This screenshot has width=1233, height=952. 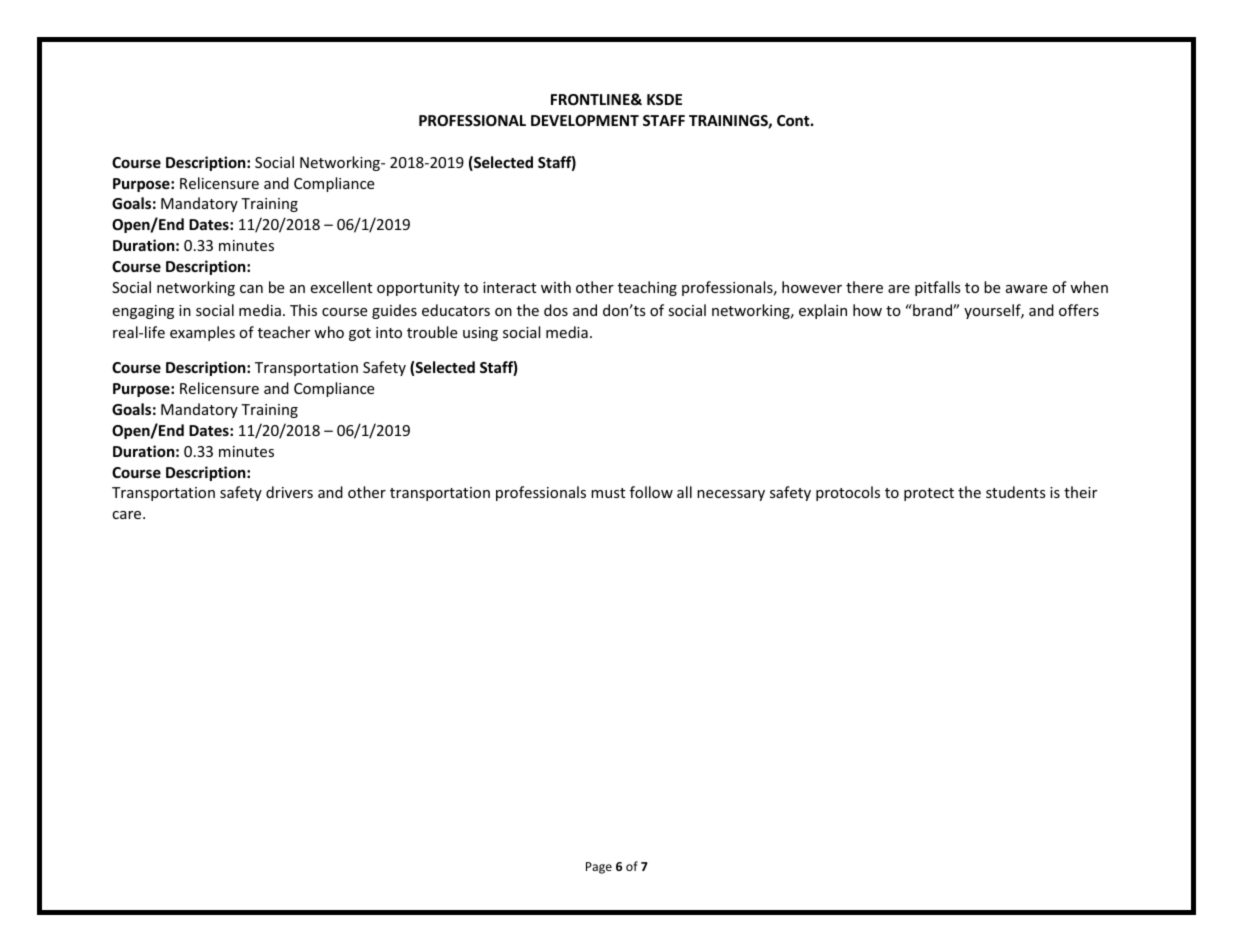 What do you see at coordinates (556, 287) in the screenshot?
I see `with` at bounding box center [556, 287].
